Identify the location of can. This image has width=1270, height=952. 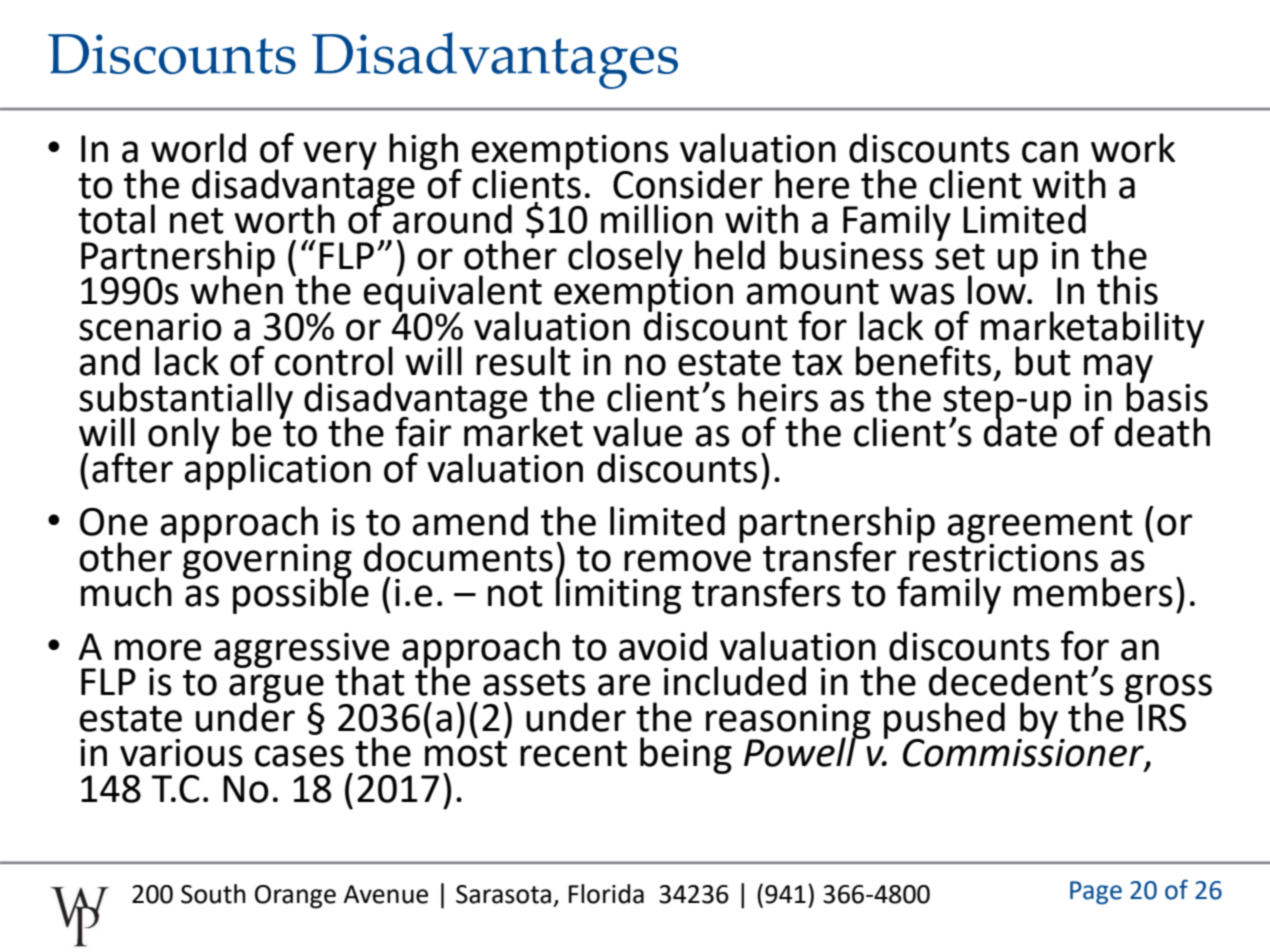
(1050, 152).
